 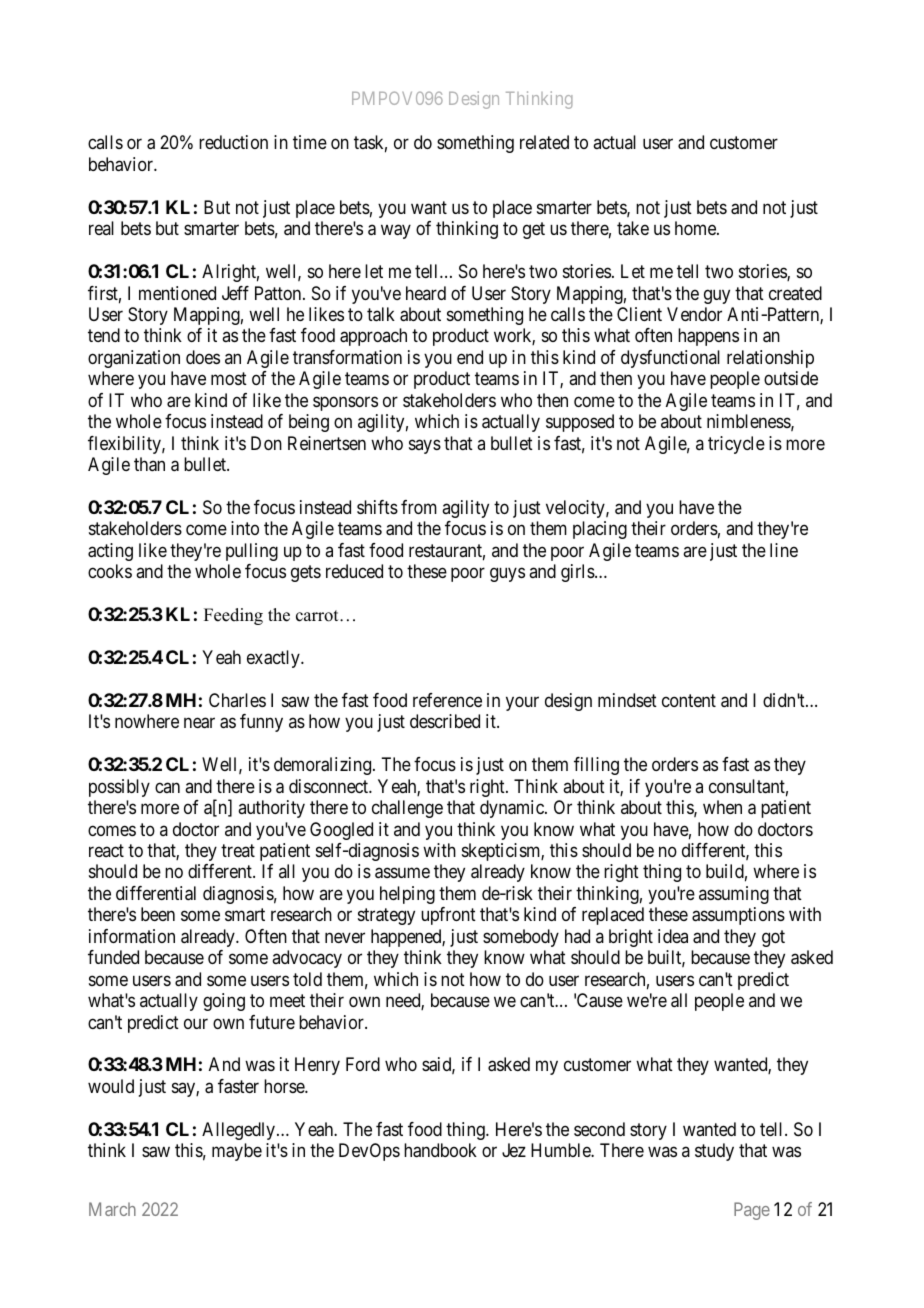 What do you see at coordinates (237, 1152) in the page?
I see `maybe` at bounding box center [237, 1152].
